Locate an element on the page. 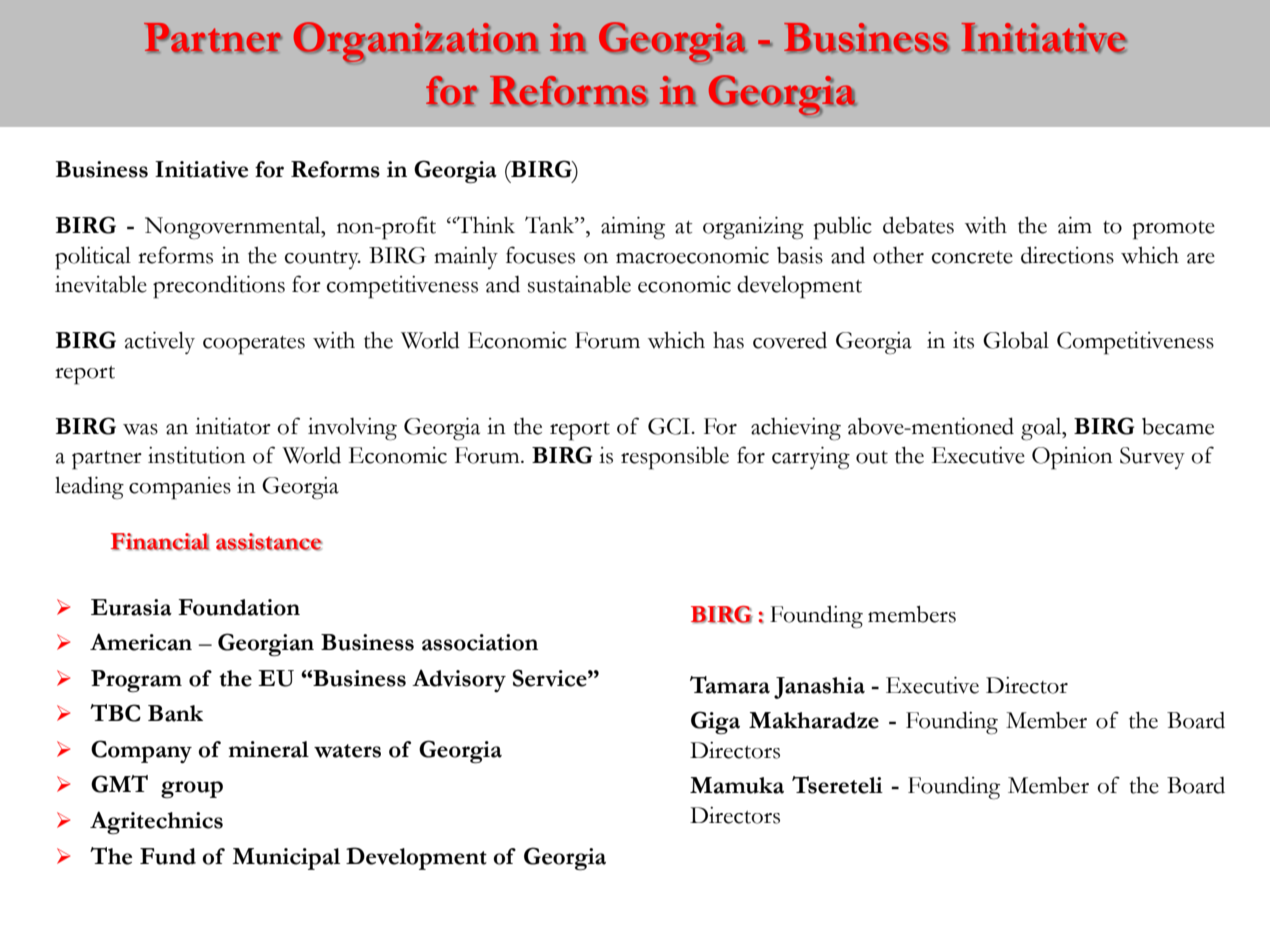 Image resolution: width=1270 pixels, height=952 pixels. Fund is located at coordinates (168, 856).
